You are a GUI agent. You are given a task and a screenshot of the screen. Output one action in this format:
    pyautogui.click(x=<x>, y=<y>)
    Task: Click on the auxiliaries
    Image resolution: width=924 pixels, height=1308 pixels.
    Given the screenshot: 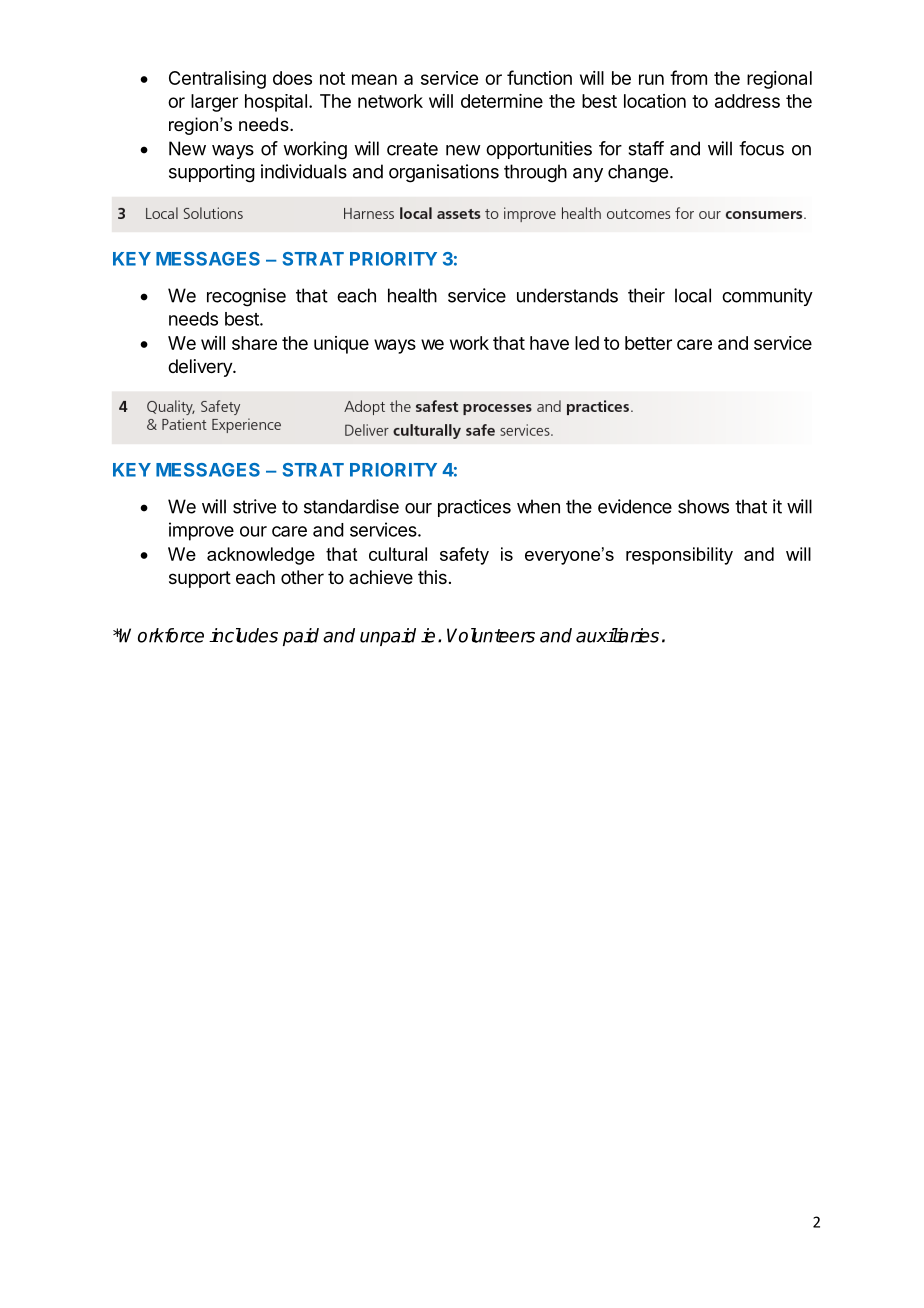 What is the action you would take?
    pyautogui.click(x=617, y=635)
